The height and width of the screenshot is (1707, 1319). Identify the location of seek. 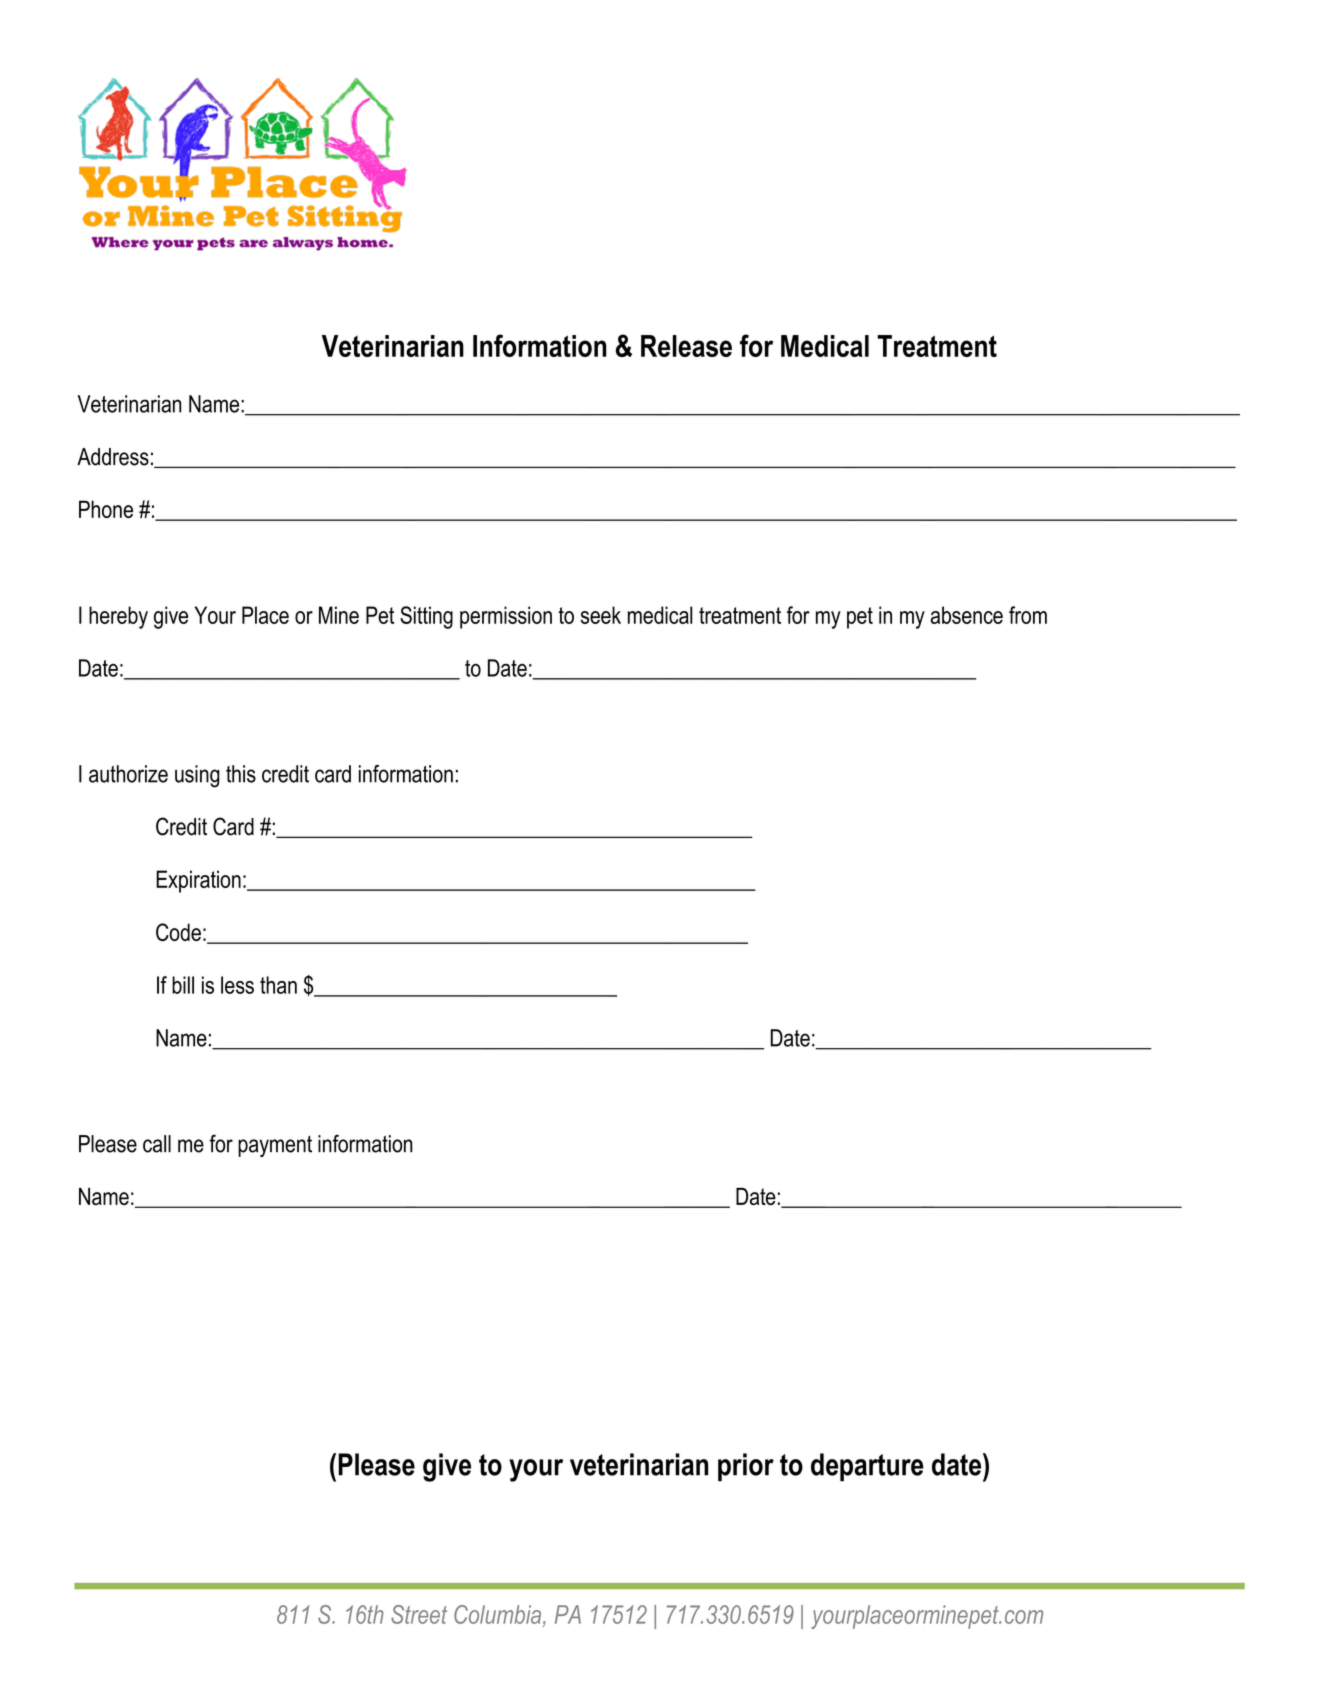
(601, 615).
